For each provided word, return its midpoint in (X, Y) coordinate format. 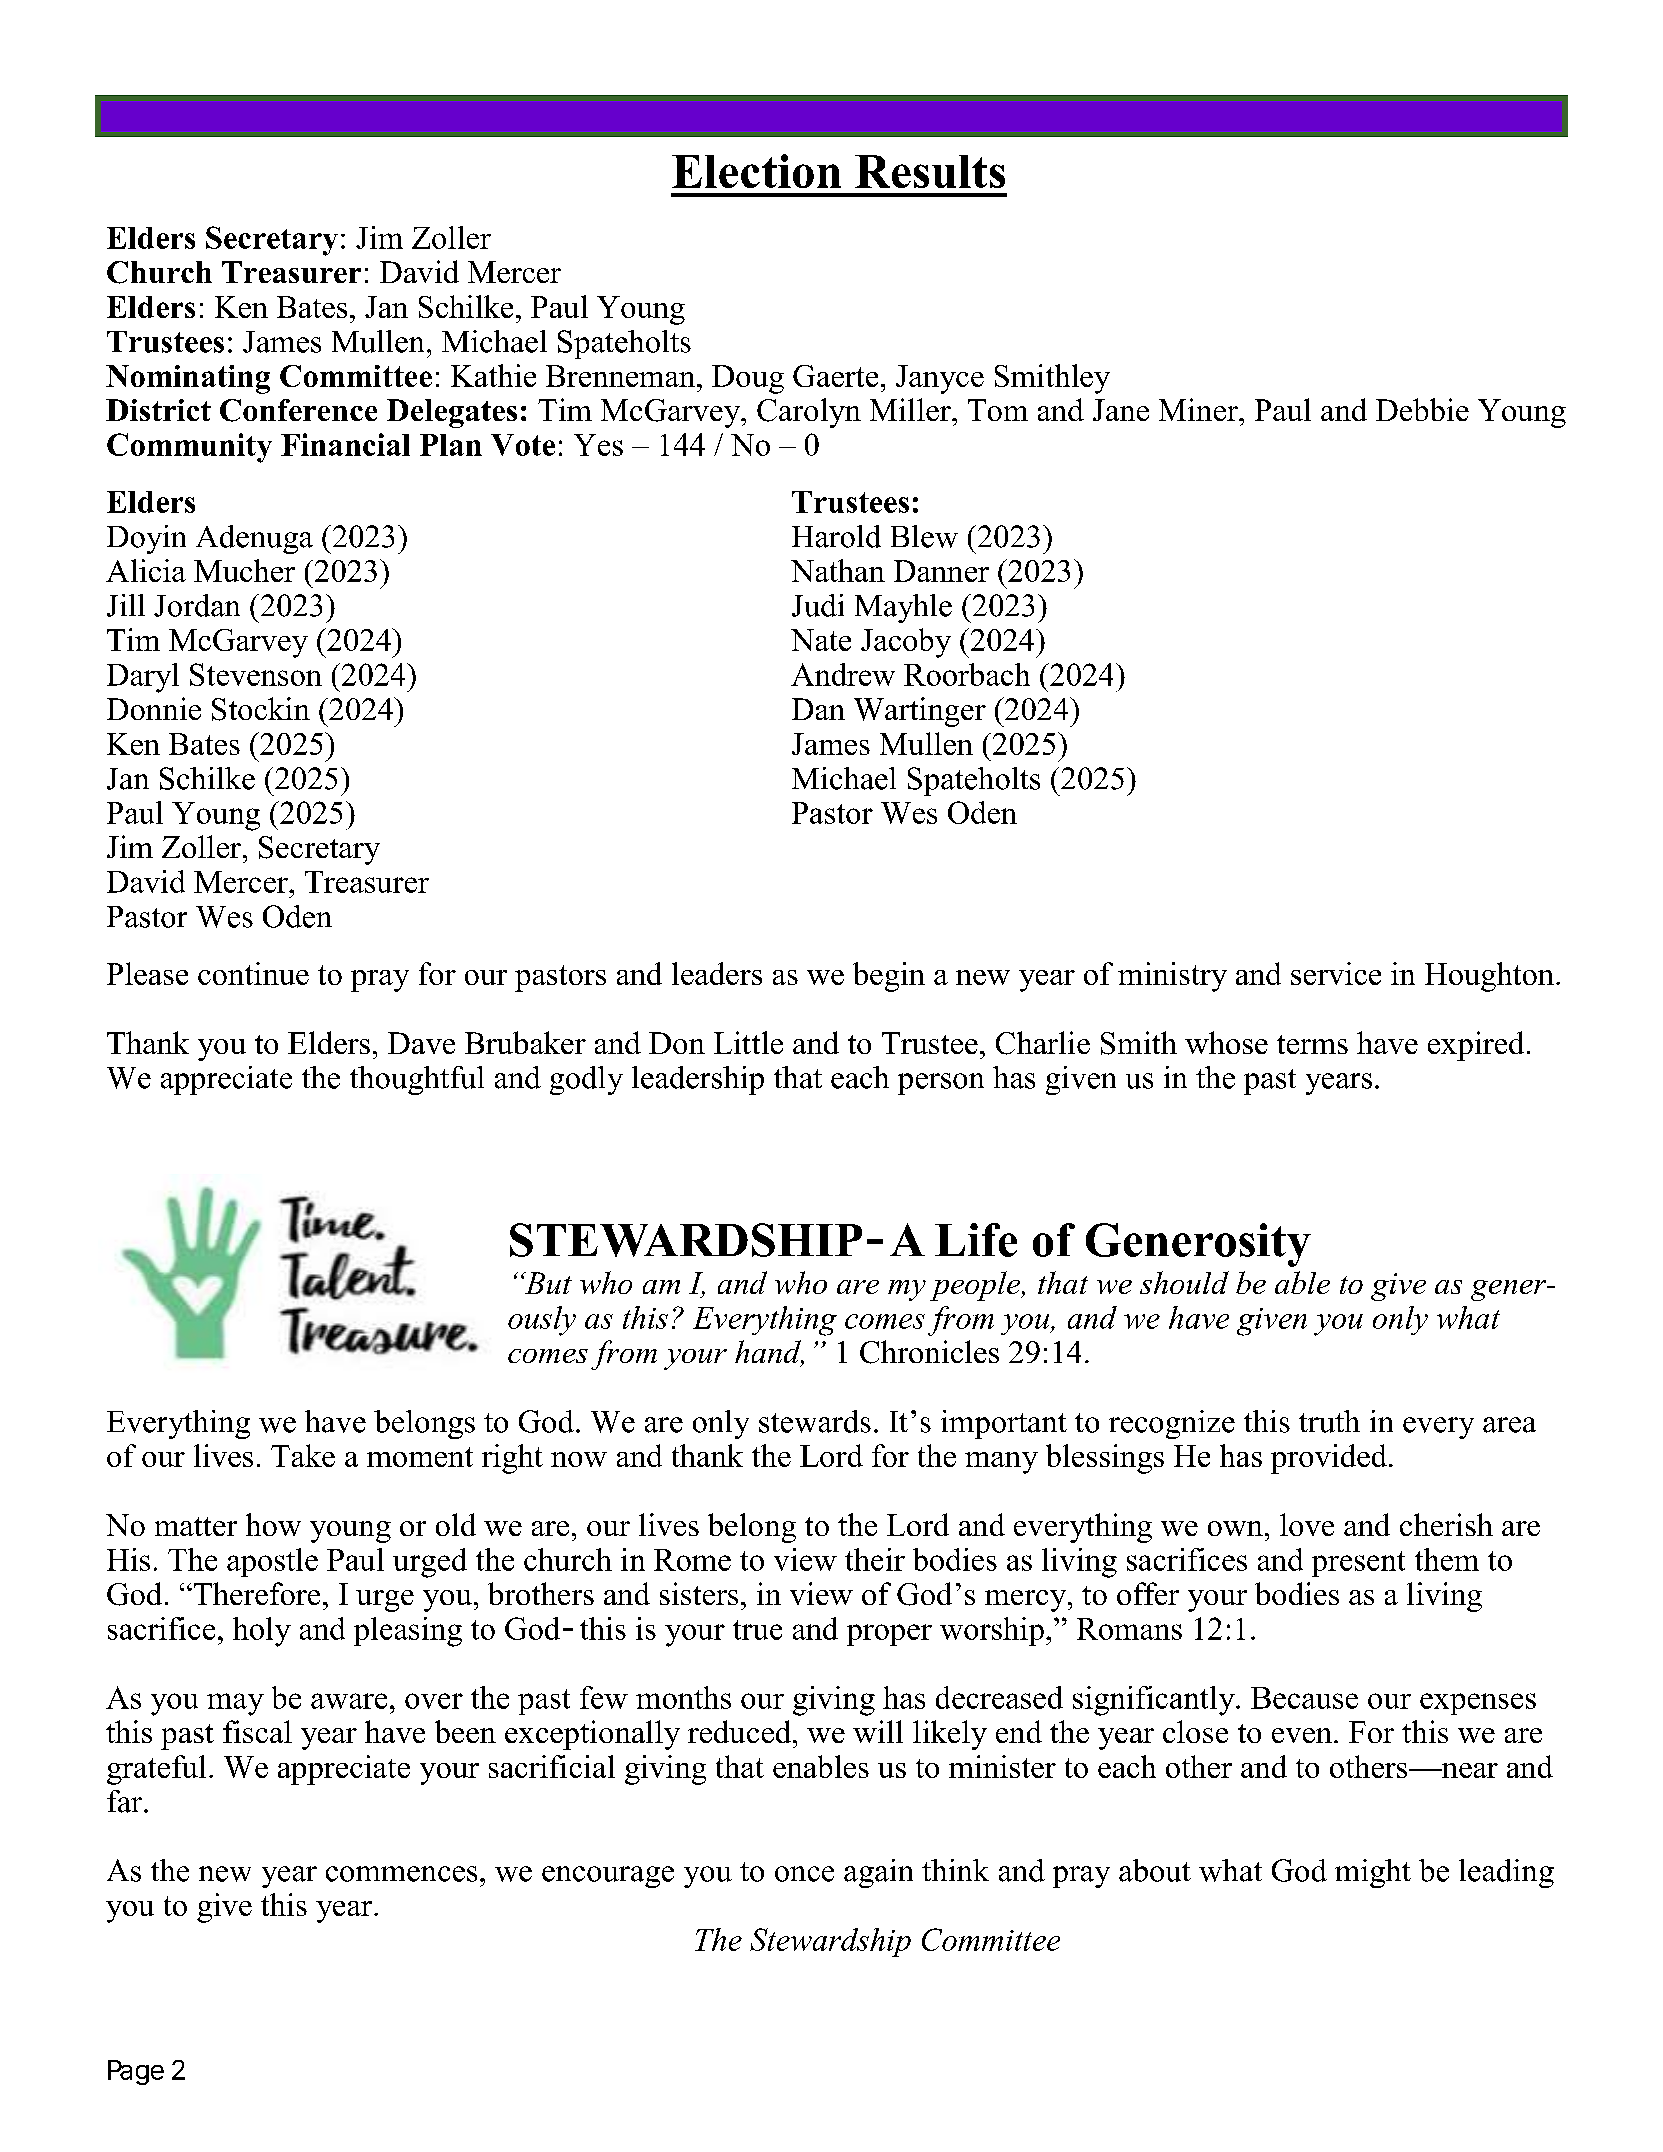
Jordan (197, 605)
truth (1329, 1421)
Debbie (1422, 409)
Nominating (188, 379)
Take (303, 1455)
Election (756, 171)
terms (1312, 1044)
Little (748, 1042)
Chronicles (929, 1352)
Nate (821, 640)
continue (253, 973)
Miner (1199, 409)
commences (401, 1874)
